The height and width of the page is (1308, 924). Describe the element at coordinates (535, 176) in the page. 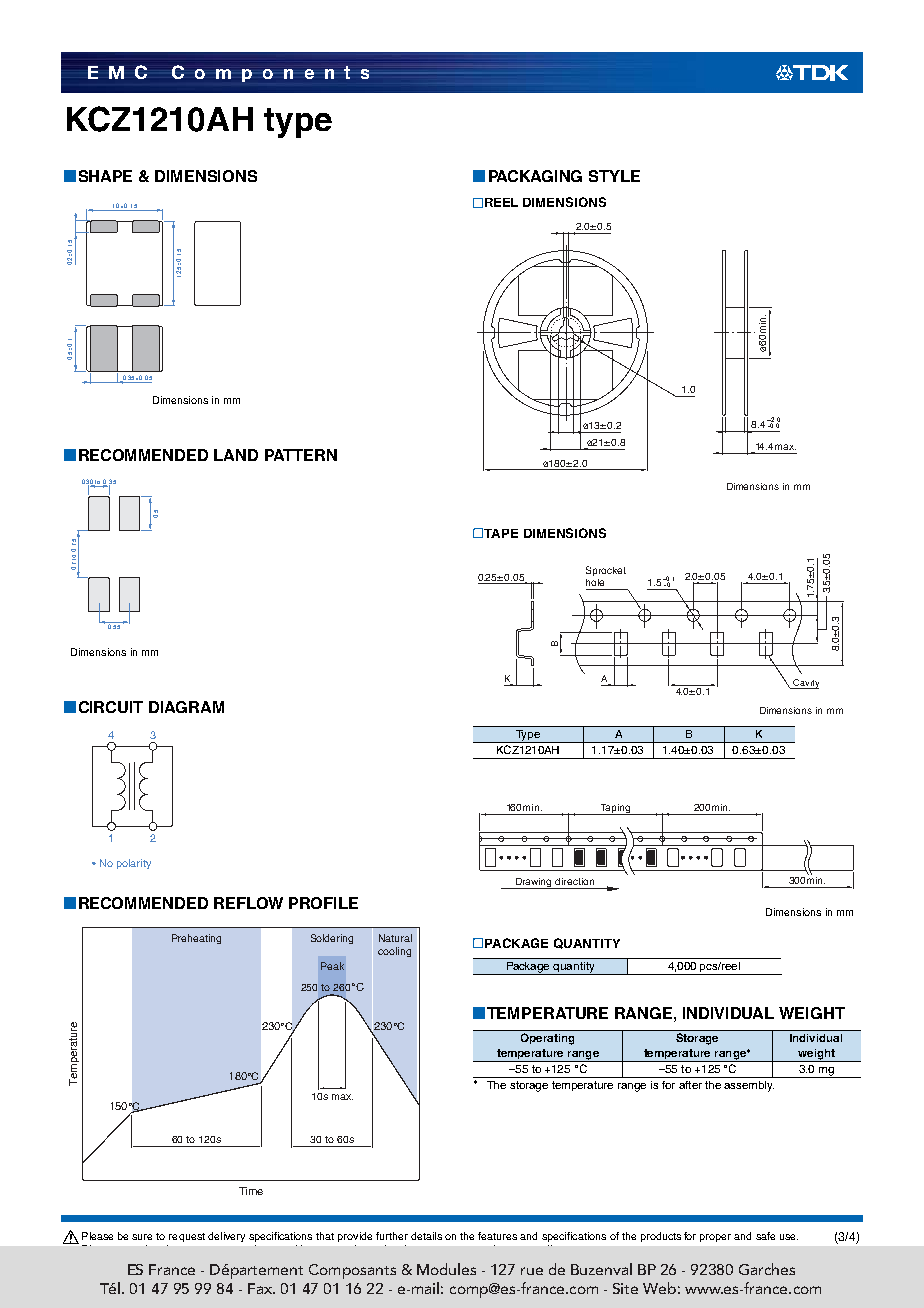

I see `PACKAGING` at that location.
